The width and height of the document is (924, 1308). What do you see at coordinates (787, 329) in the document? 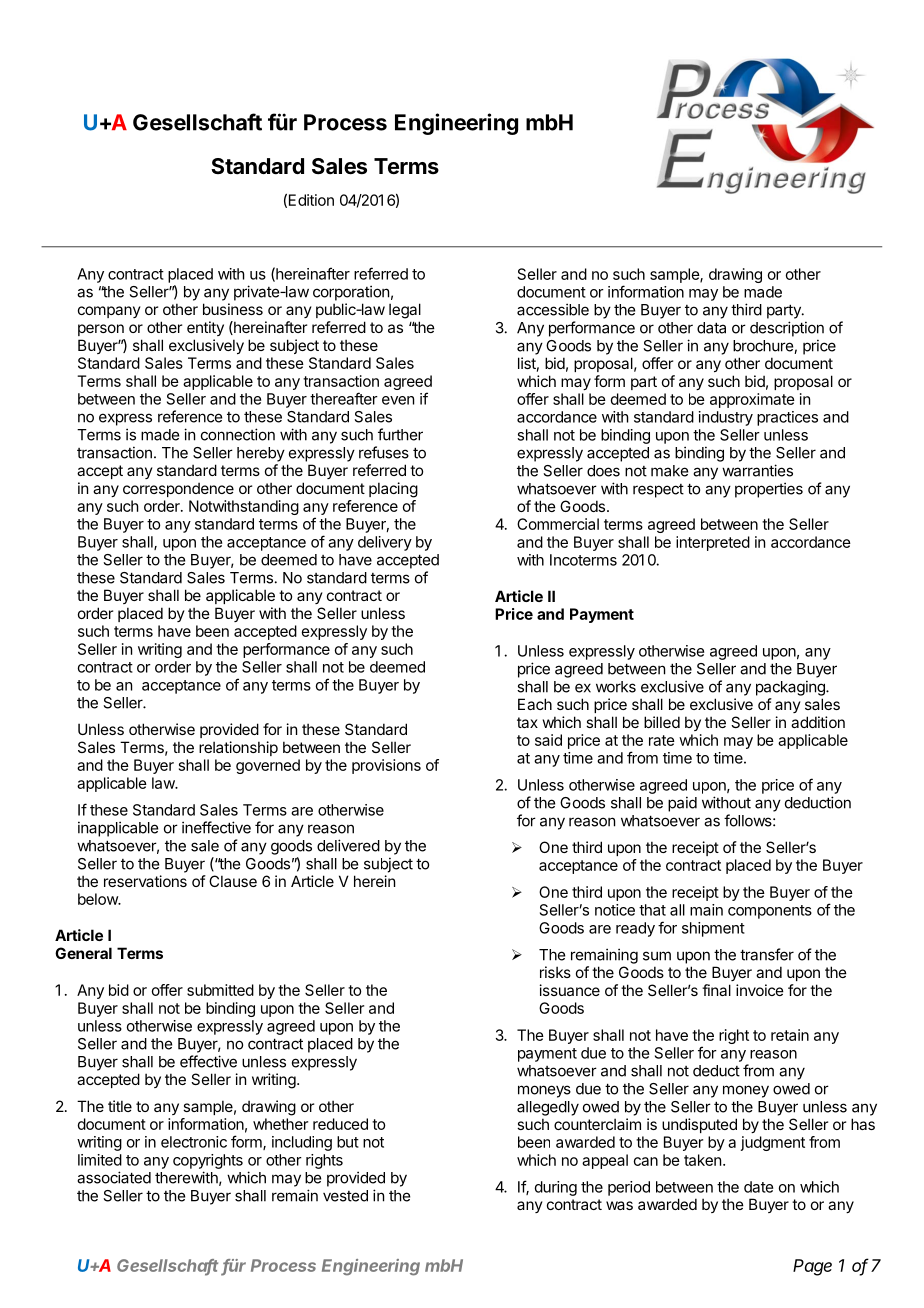
I see `description` at bounding box center [787, 329].
